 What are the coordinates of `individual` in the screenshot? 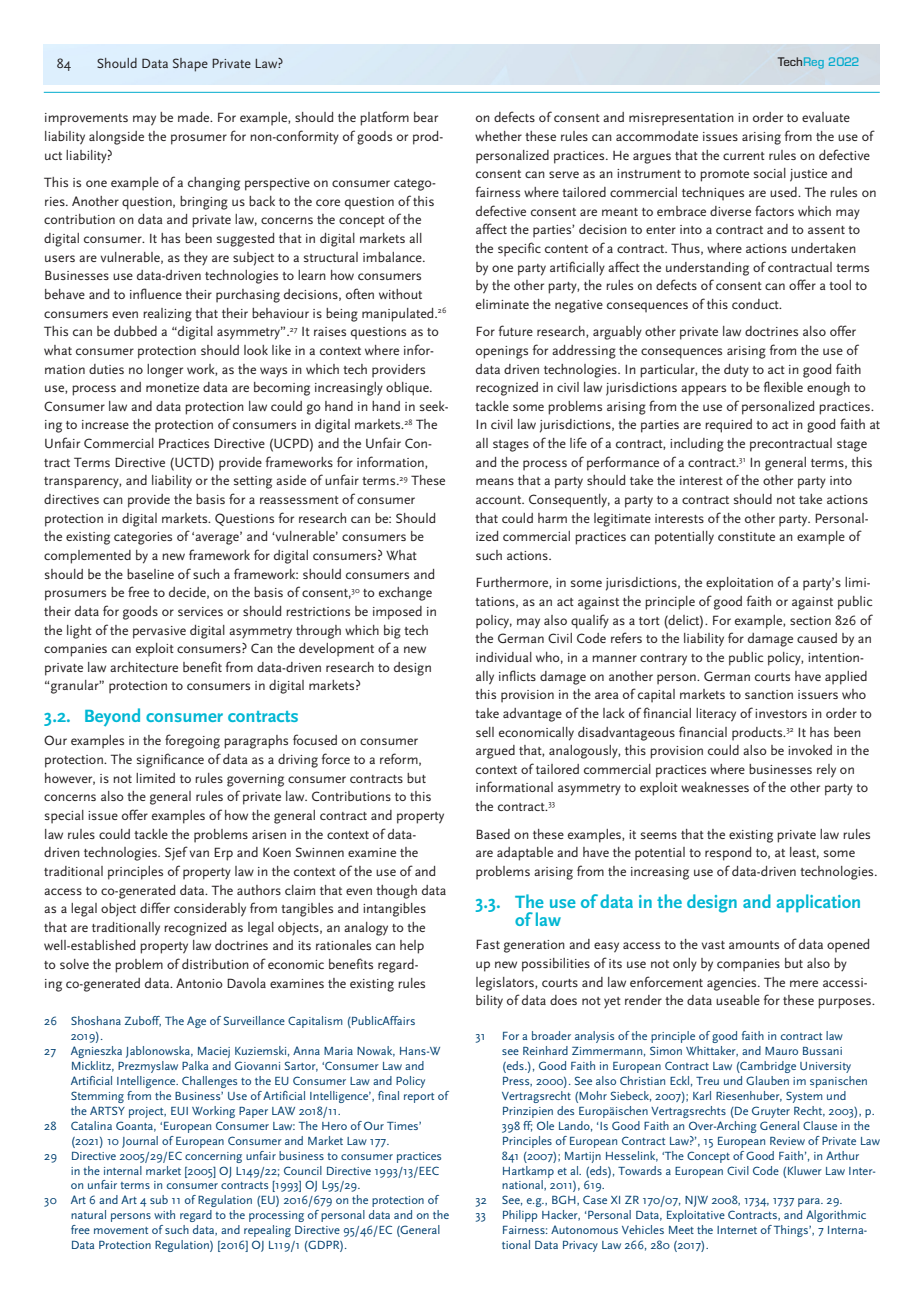 It's located at (504, 657).
